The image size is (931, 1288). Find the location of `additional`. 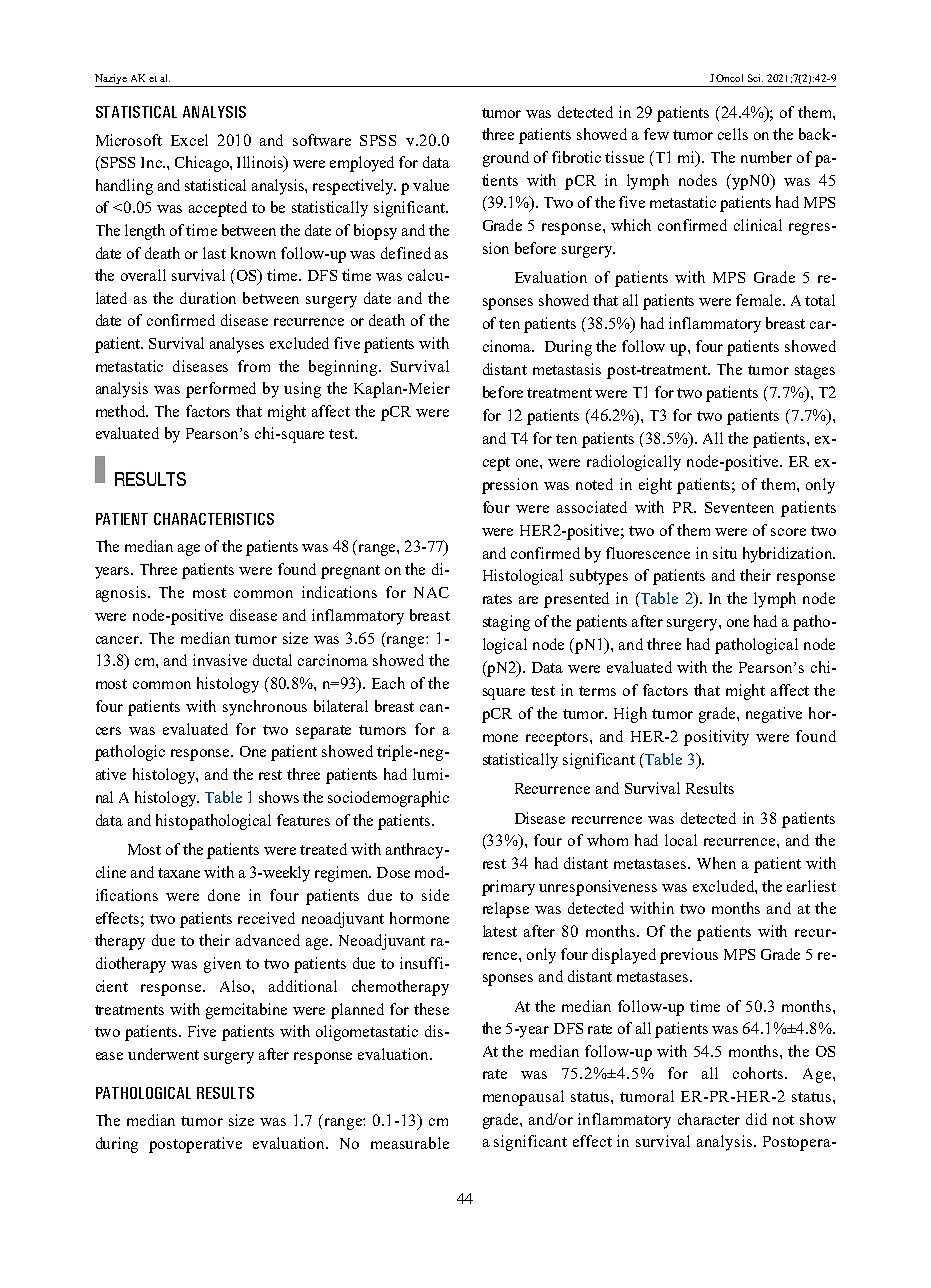

additional is located at coordinates (303, 986).
